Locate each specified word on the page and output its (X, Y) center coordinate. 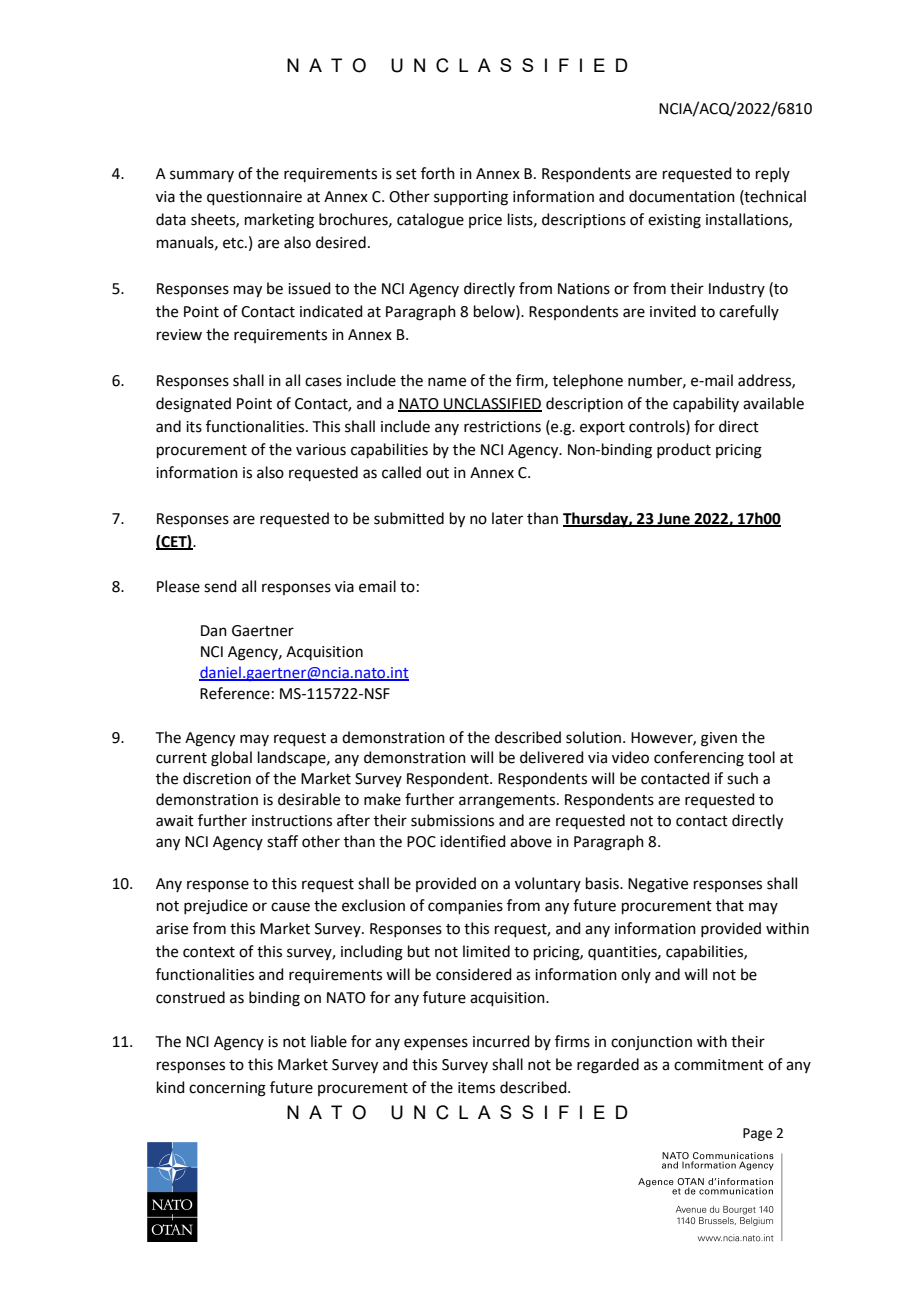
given (719, 739)
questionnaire (254, 198)
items (476, 1088)
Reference (235, 693)
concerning (227, 1089)
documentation (682, 196)
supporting (471, 198)
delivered (552, 757)
